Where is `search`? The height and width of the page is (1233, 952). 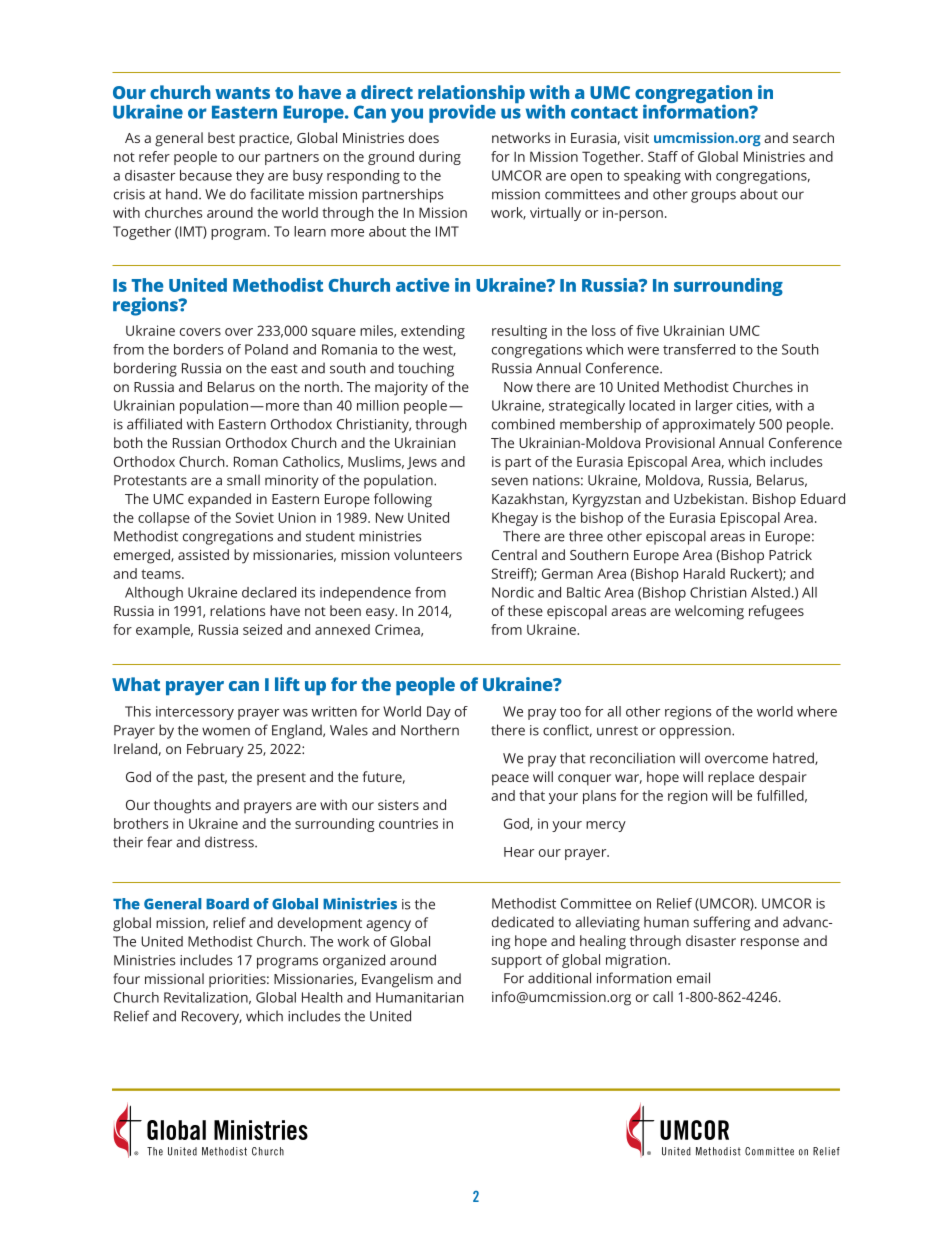
search is located at coordinates (813, 137).
